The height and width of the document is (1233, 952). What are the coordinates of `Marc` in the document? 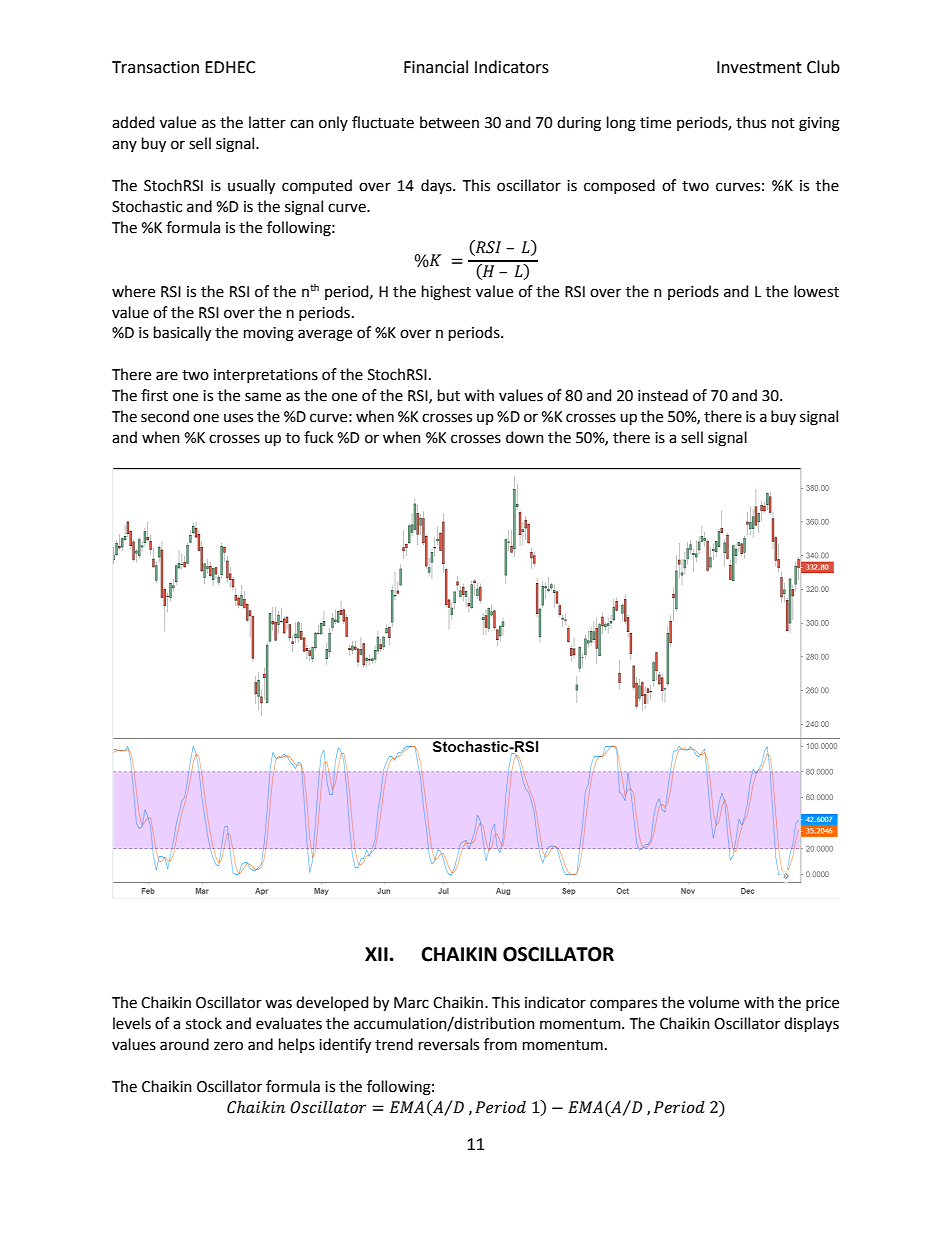 It's located at (411, 1003).
